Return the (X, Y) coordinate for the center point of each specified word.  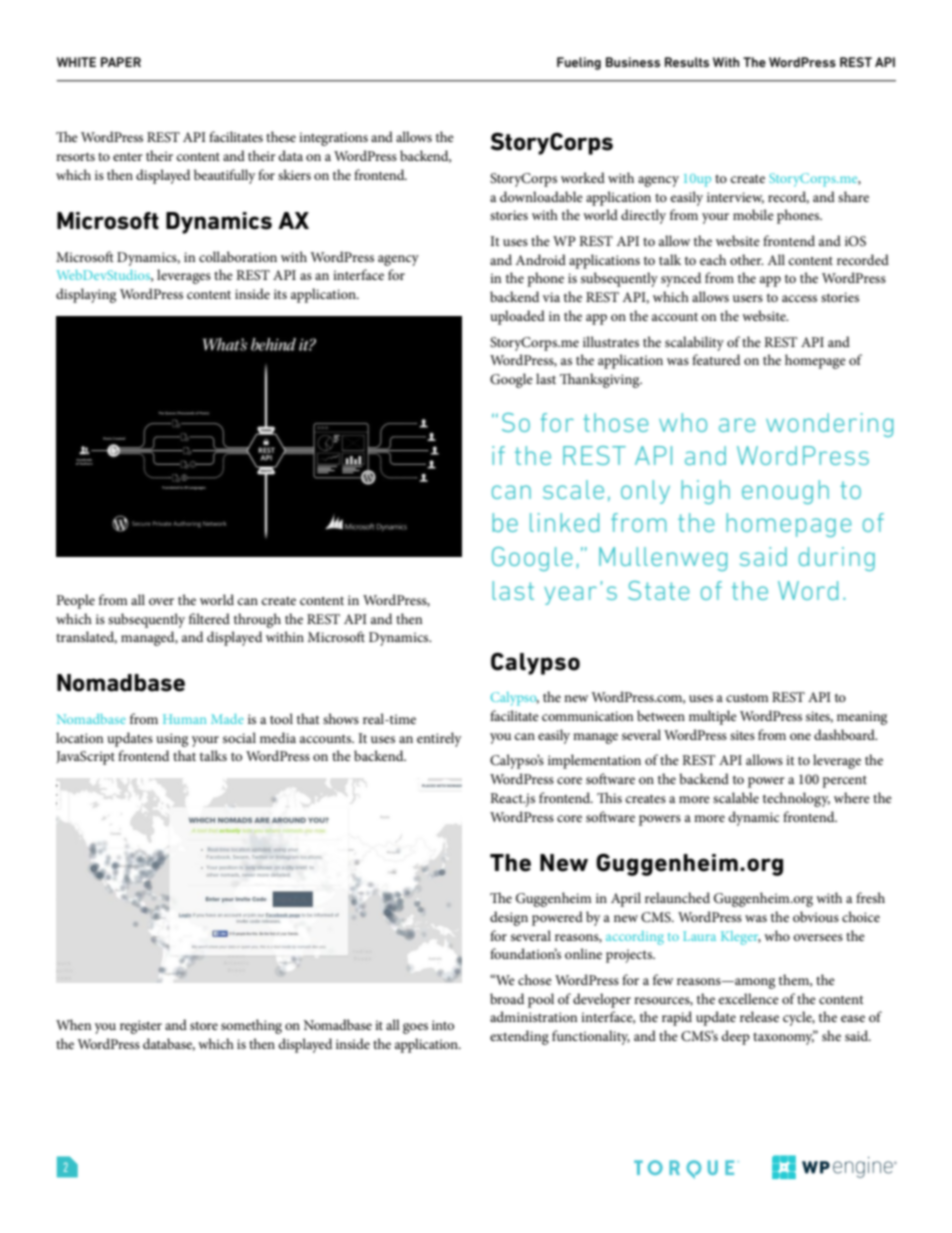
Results (687, 62)
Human (184, 719)
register (141, 1027)
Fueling (579, 63)
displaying (86, 295)
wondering (829, 425)
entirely (439, 739)
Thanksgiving (601, 380)
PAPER (121, 62)
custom (747, 697)
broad (507, 998)
